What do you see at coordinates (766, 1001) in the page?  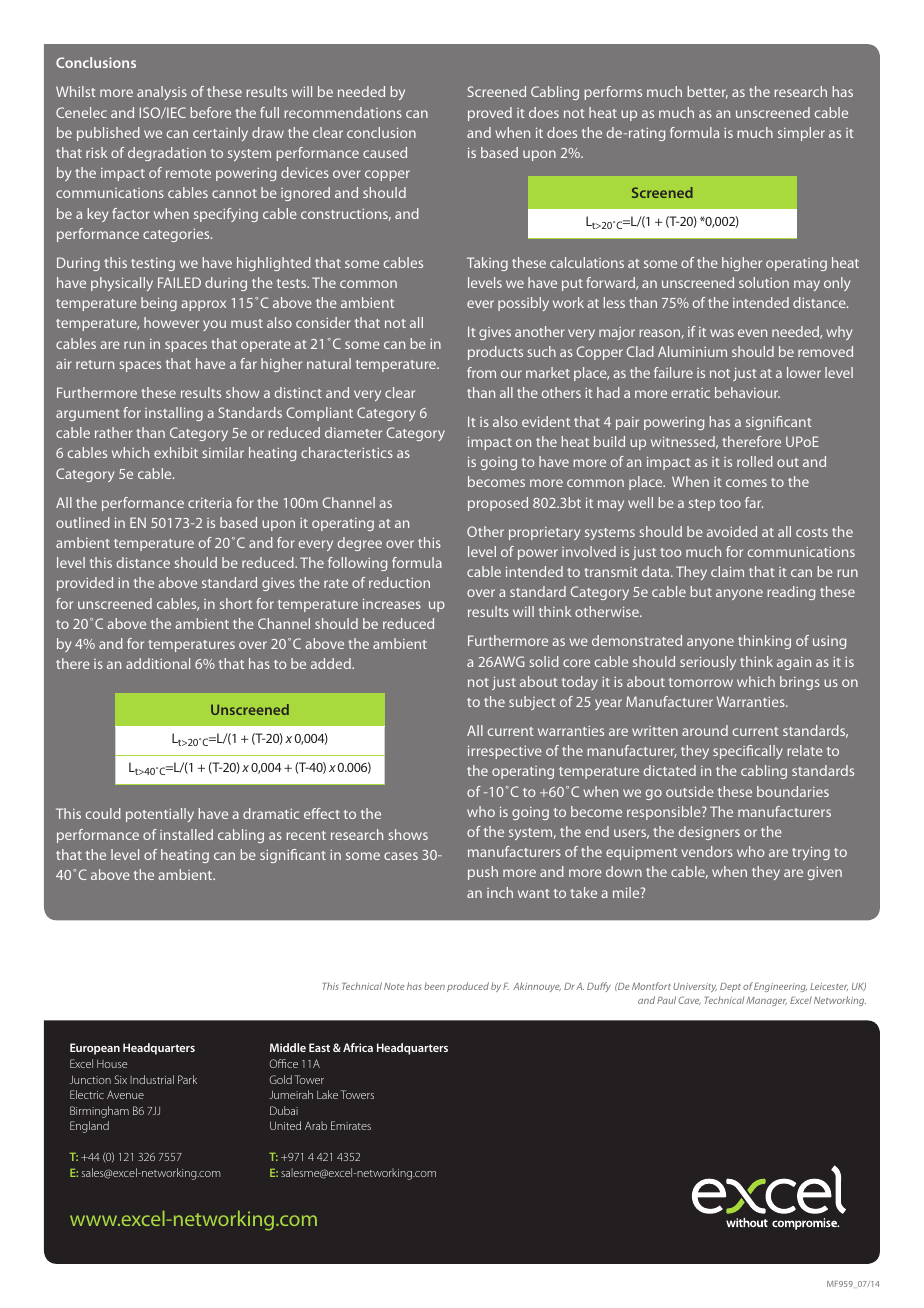 I see `Manager` at bounding box center [766, 1001].
